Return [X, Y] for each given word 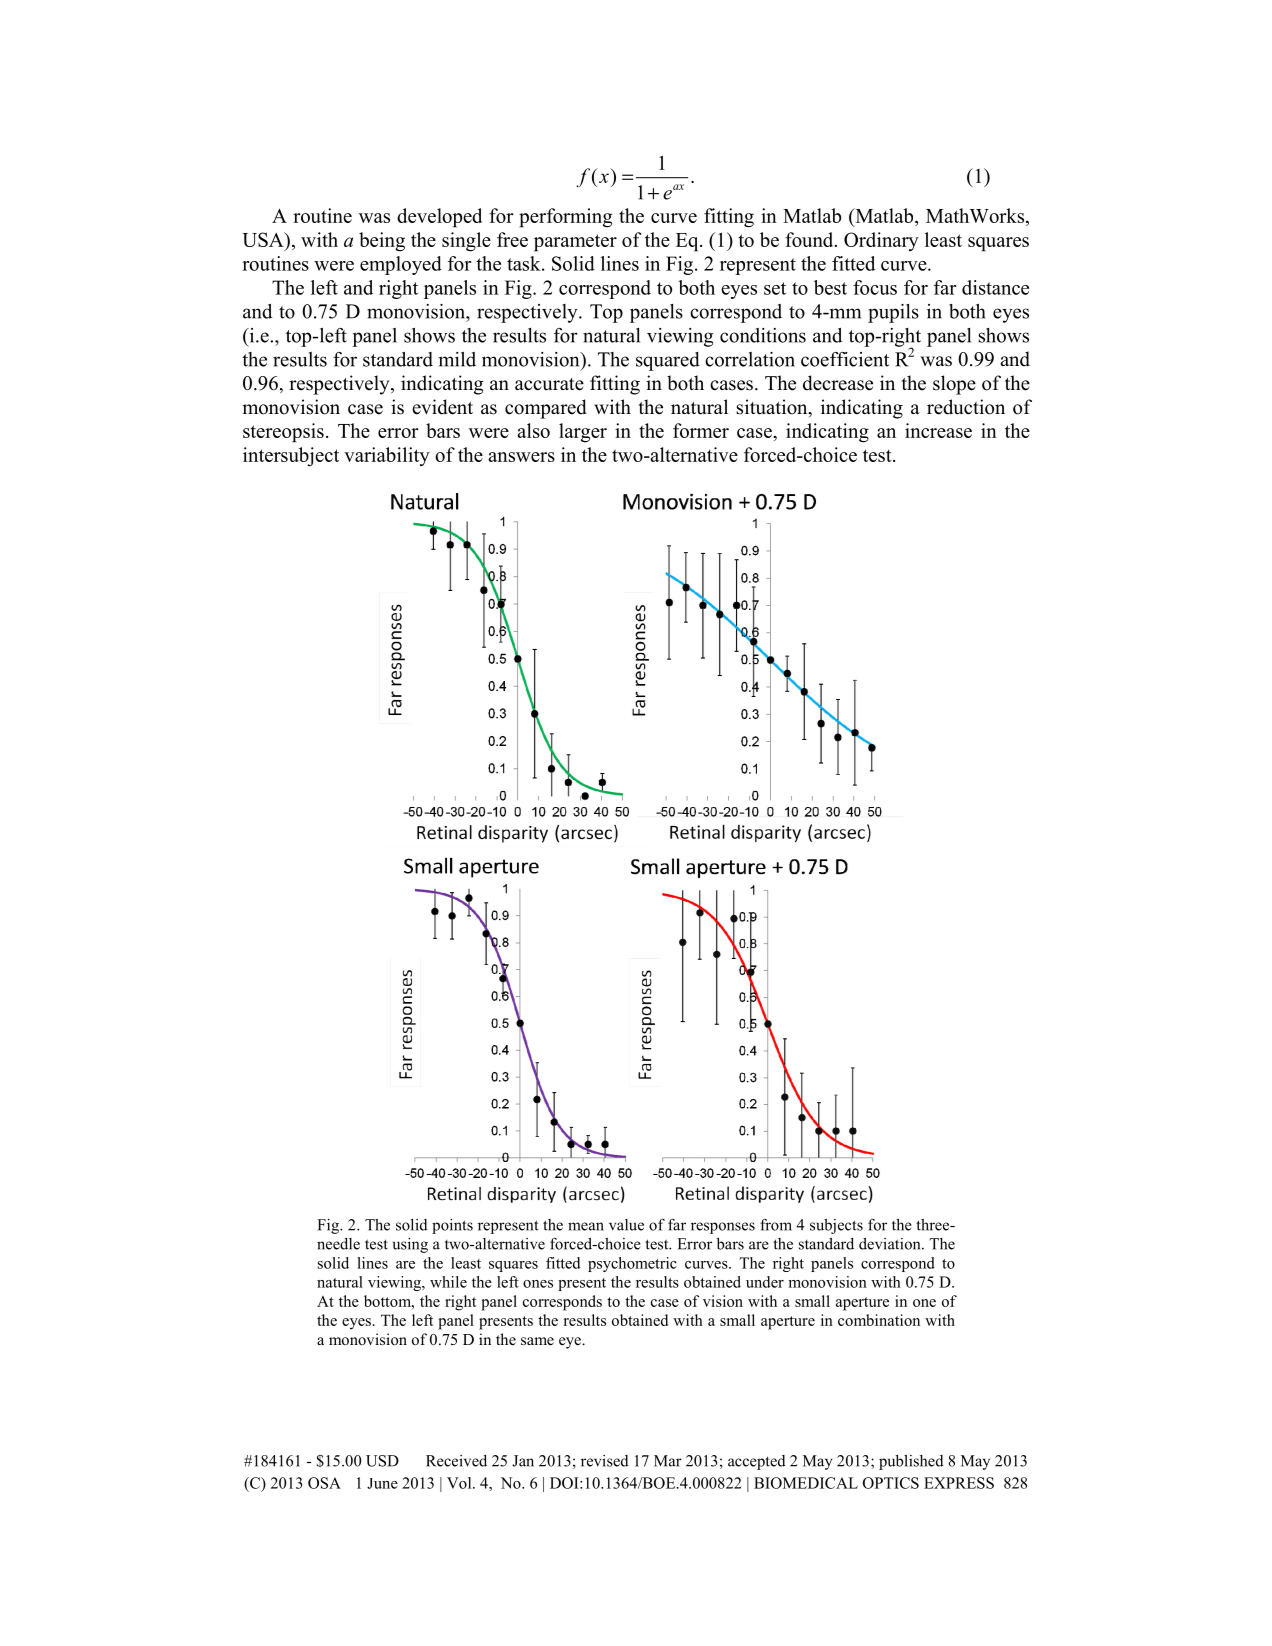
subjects [836, 1226]
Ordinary [881, 241]
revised [605, 1461]
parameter [575, 243]
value [626, 1225]
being [382, 242]
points [452, 1226]
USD [382, 1461]
